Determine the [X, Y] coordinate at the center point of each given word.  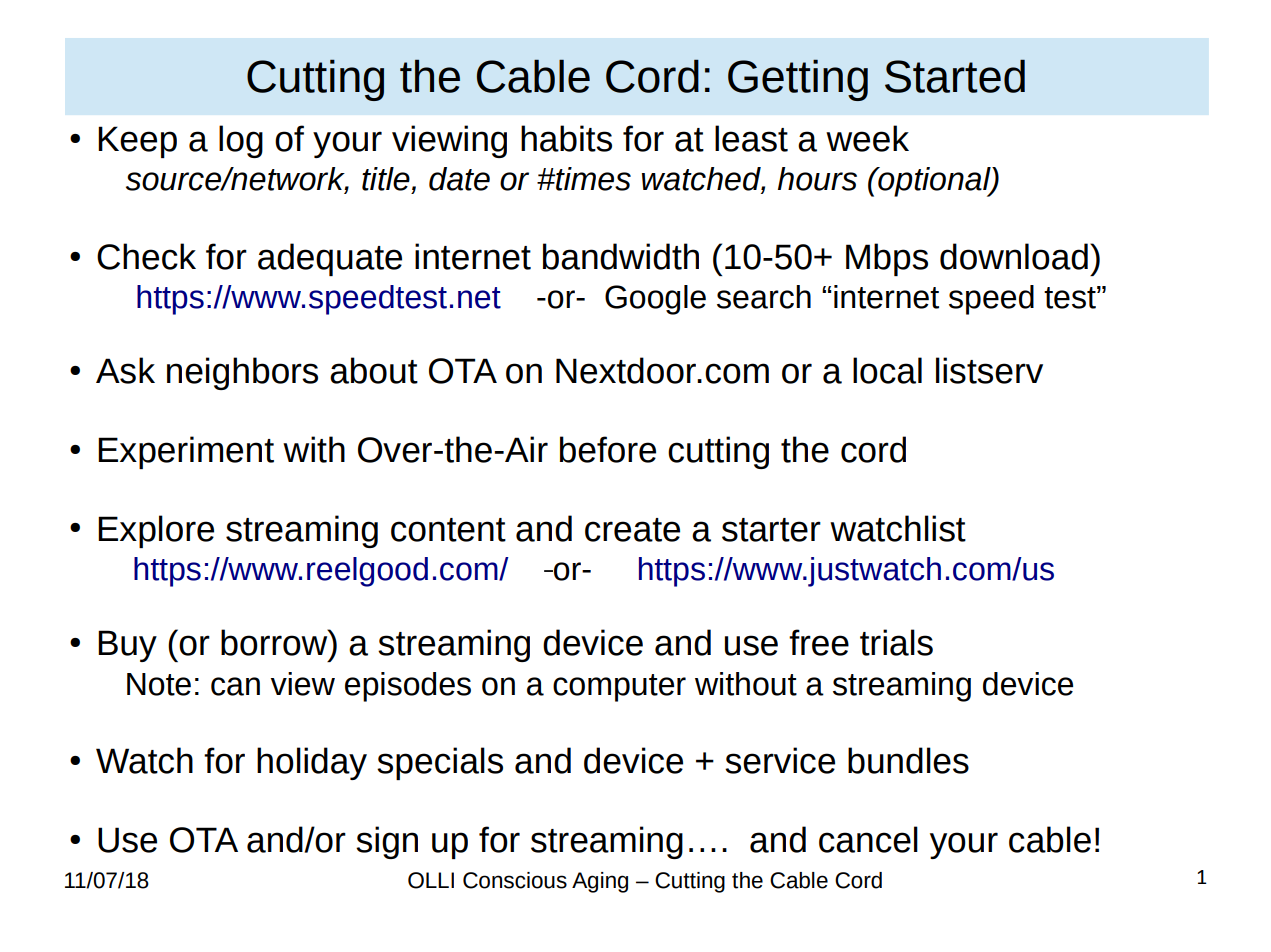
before [608, 449]
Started [955, 76]
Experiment [186, 452]
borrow [275, 642]
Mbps [887, 259]
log [241, 141]
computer [619, 688]
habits [566, 138]
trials [896, 642]
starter [771, 530]
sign [387, 842]
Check [146, 256]
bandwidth [621, 256]
